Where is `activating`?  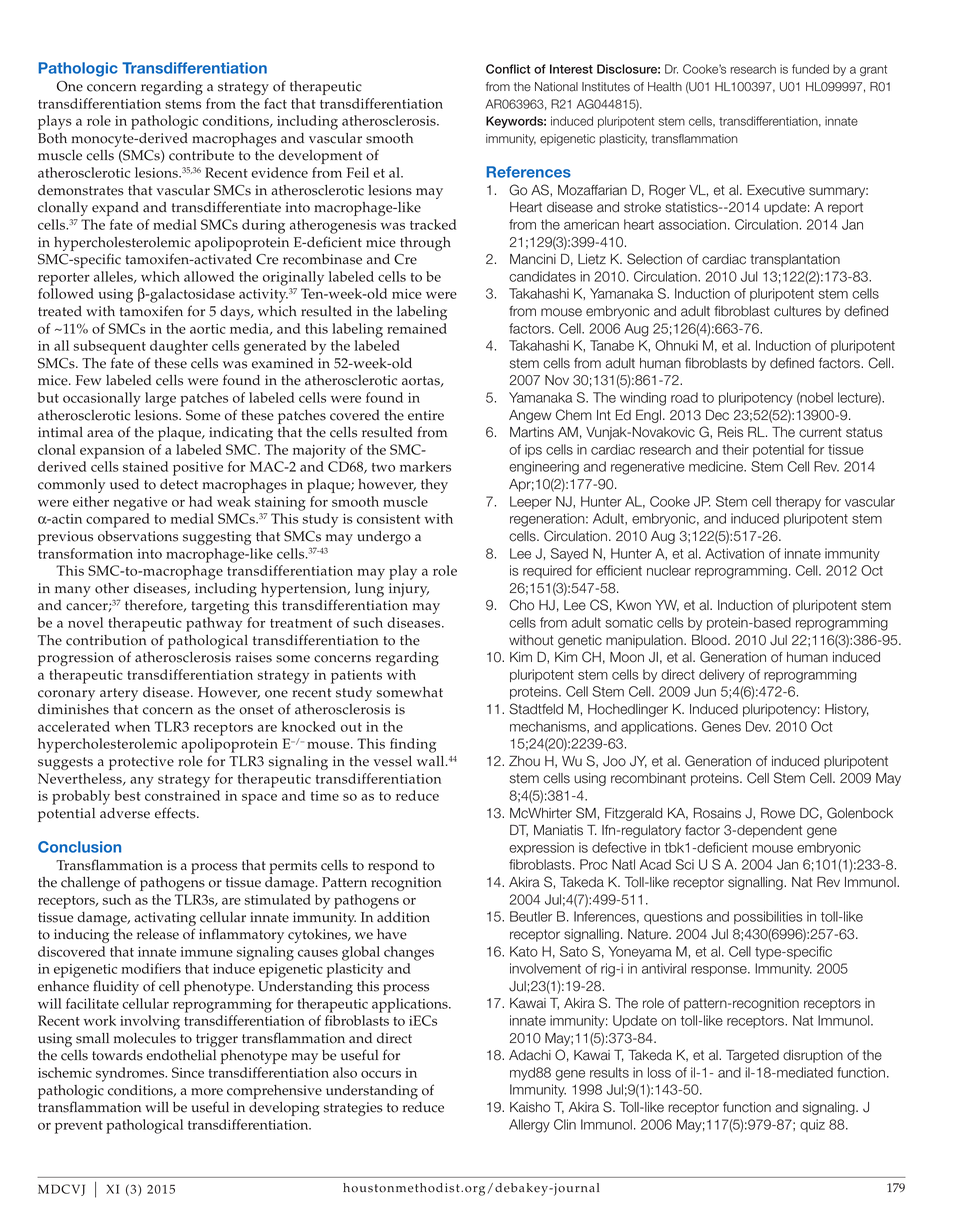 activating is located at coordinates (165, 919).
